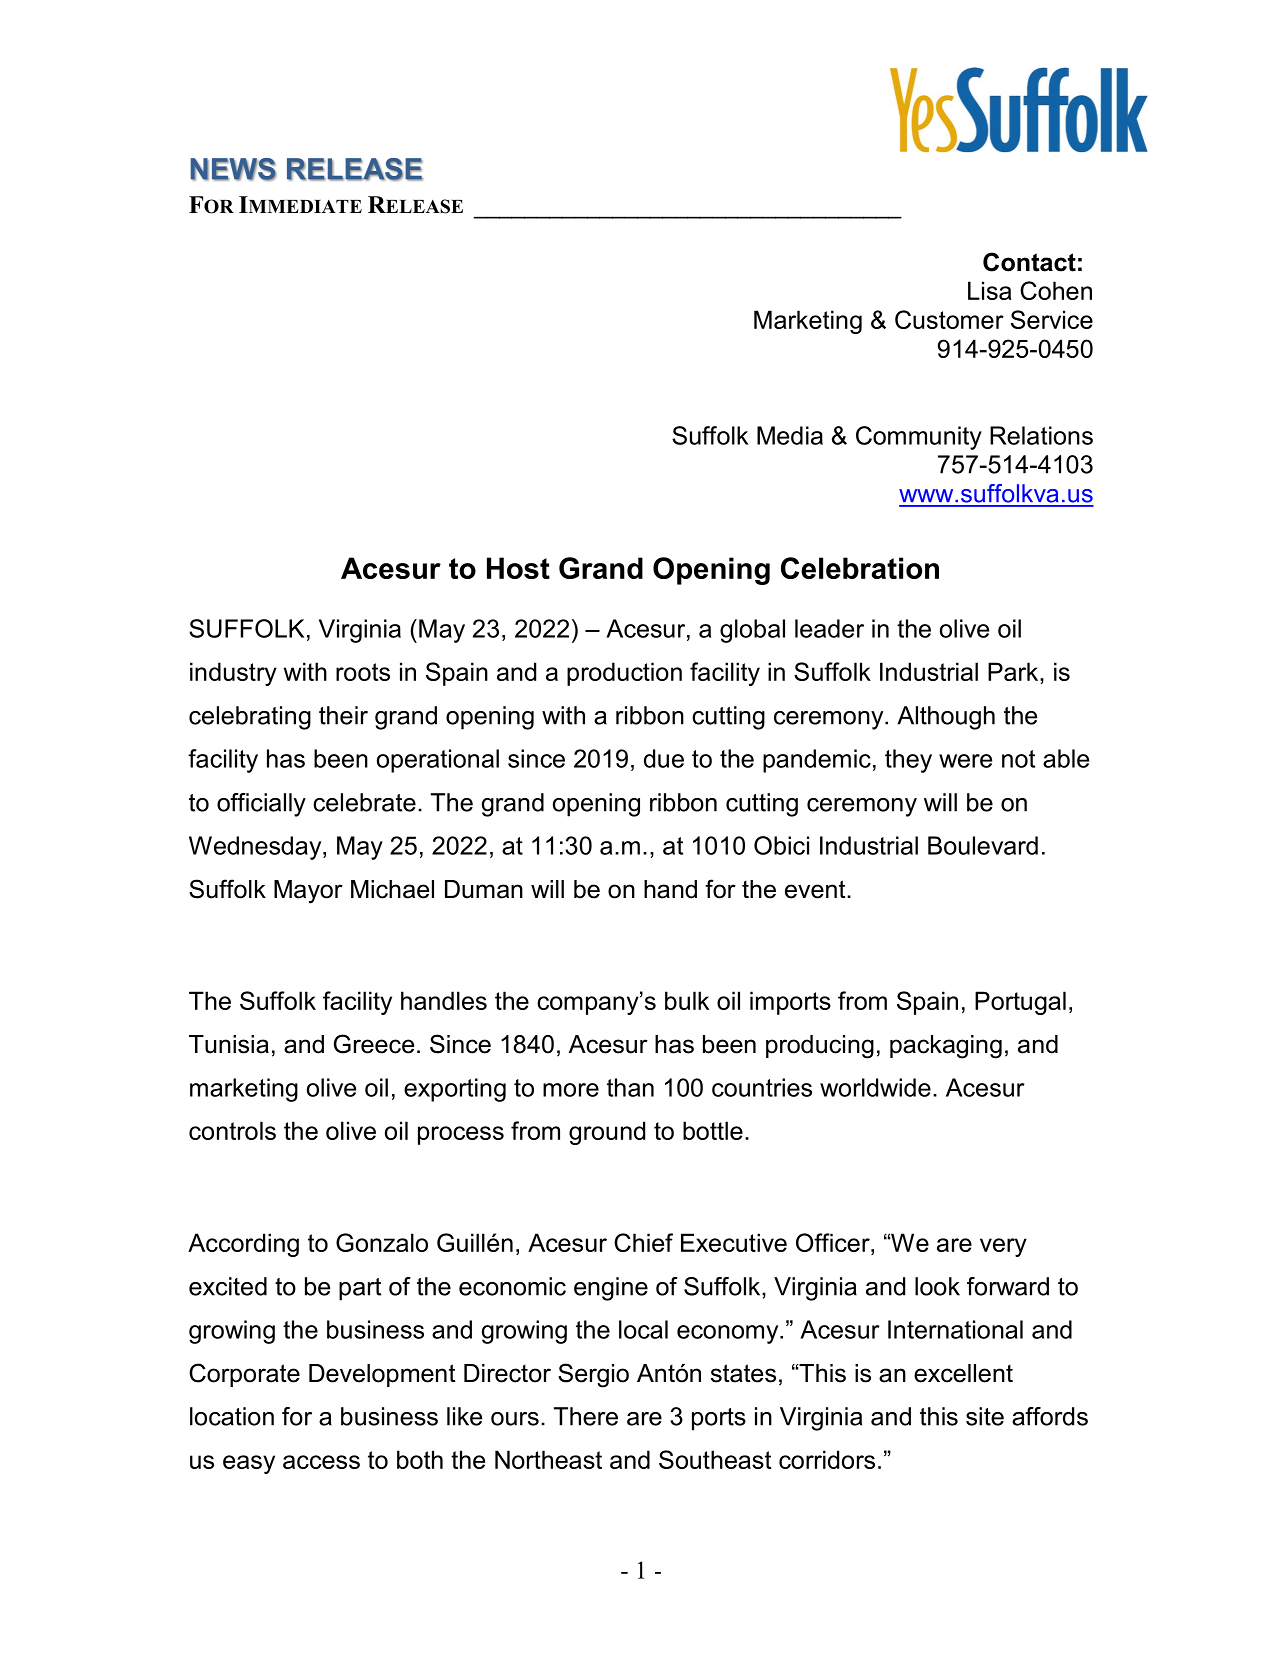 This screenshot has width=1282, height=1660. Describe the element at coordinates (946, 1047) in the screenshot. I see `packaging` at that location.
